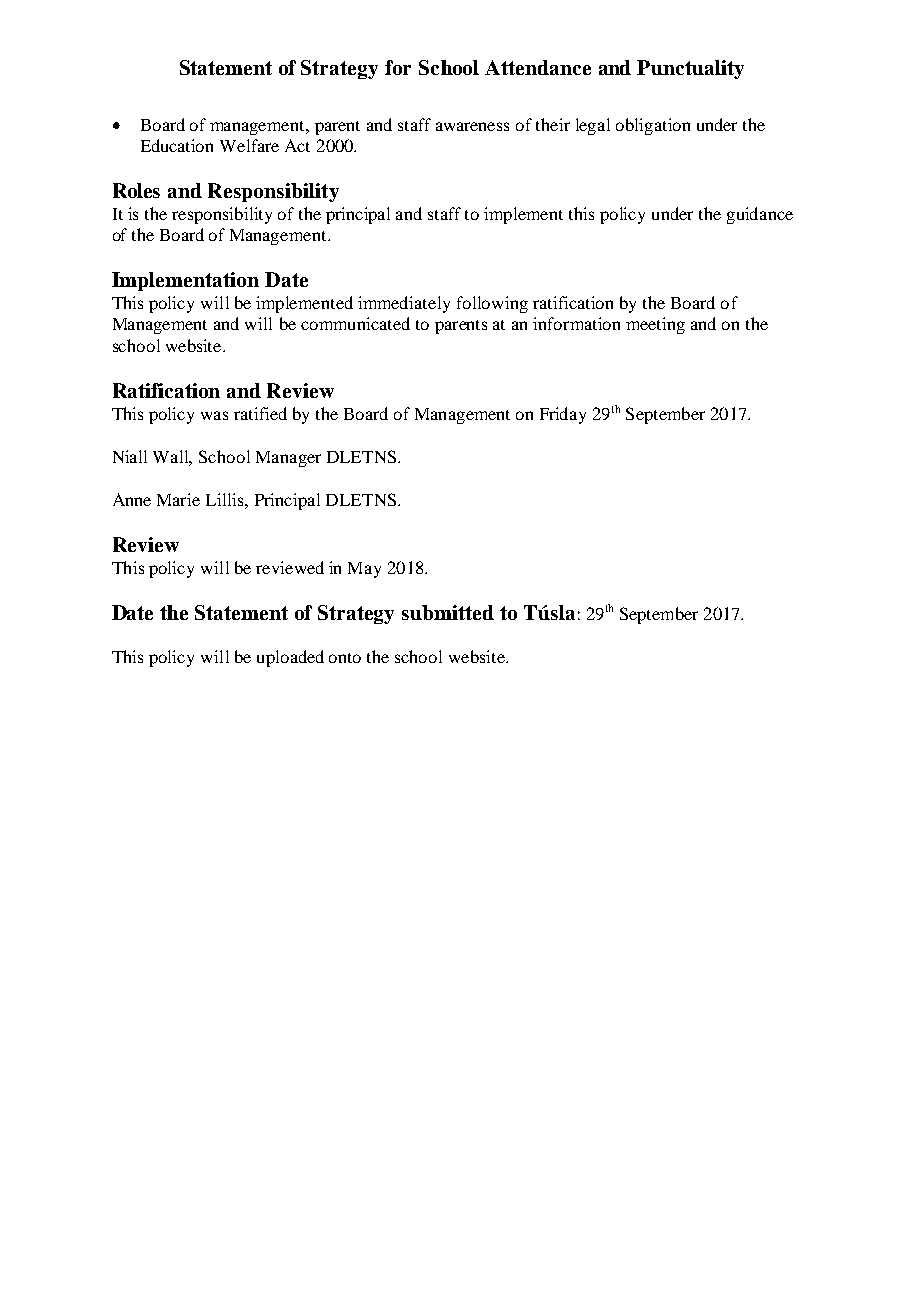  What do you see at coordinates (563, 415) in the image?
I see `Friday` at bounding box center [563, 415].
